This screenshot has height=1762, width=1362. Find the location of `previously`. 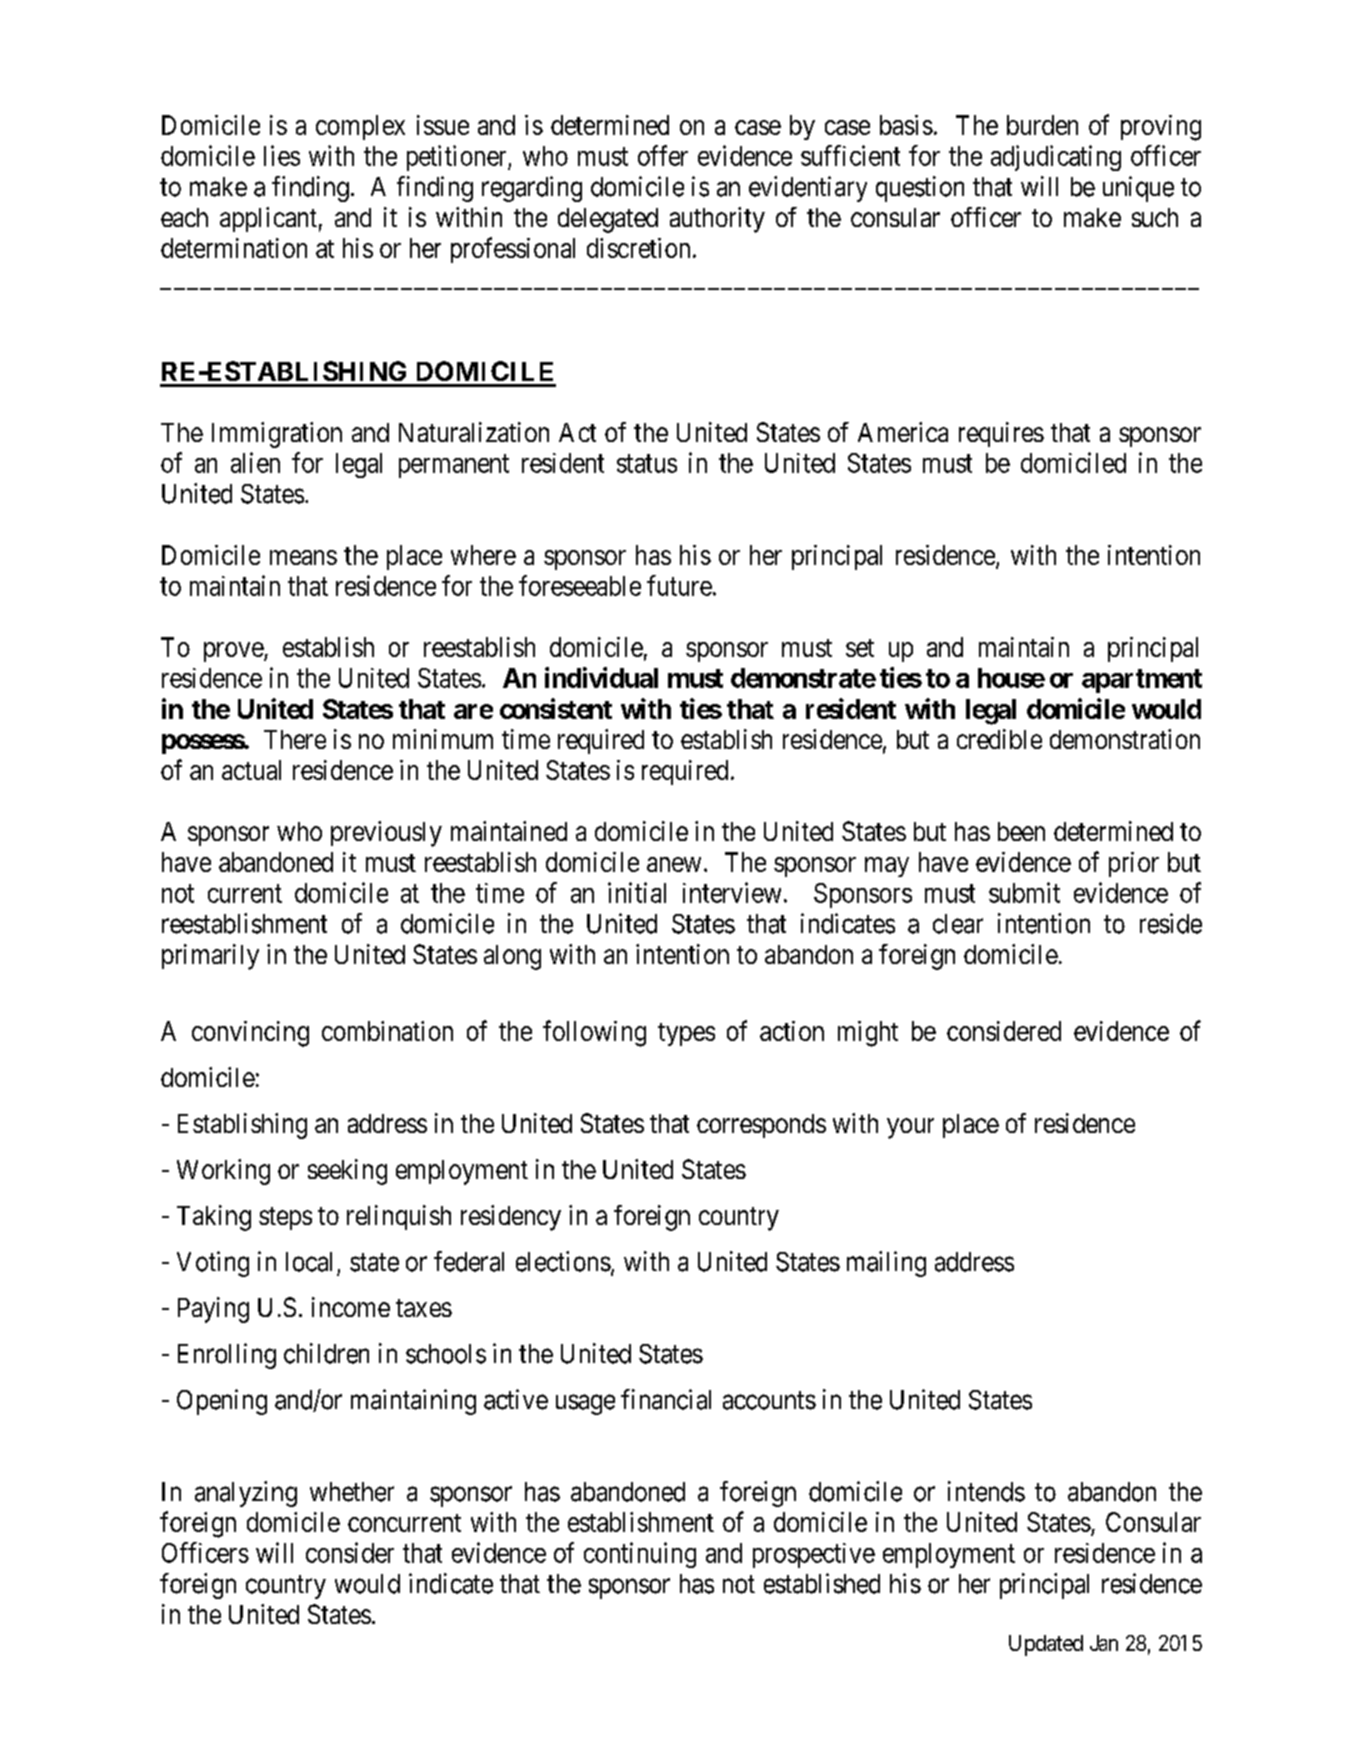

previously is located at coordinates (386, 834).
